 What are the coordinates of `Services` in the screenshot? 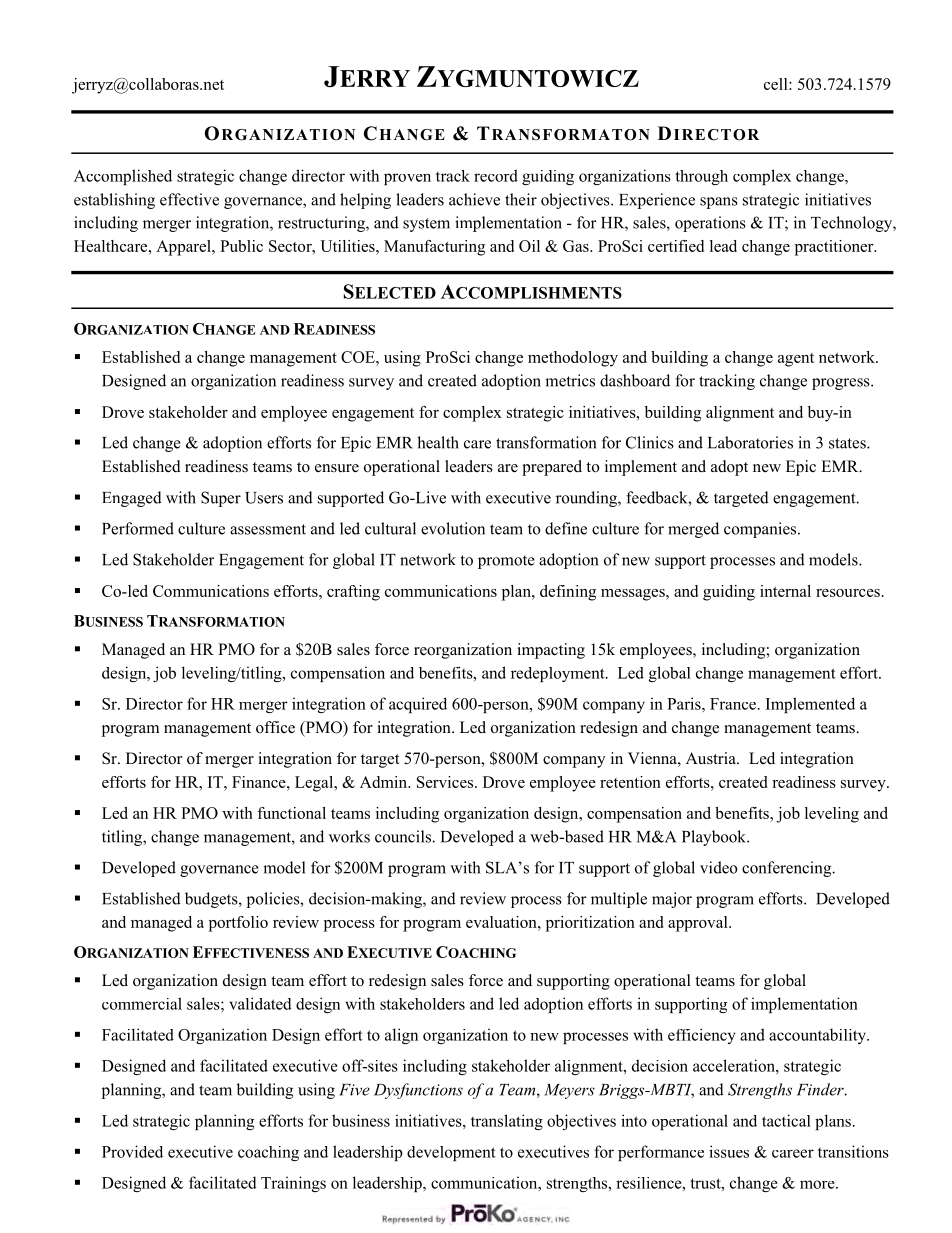 It's located at (446, 782).
